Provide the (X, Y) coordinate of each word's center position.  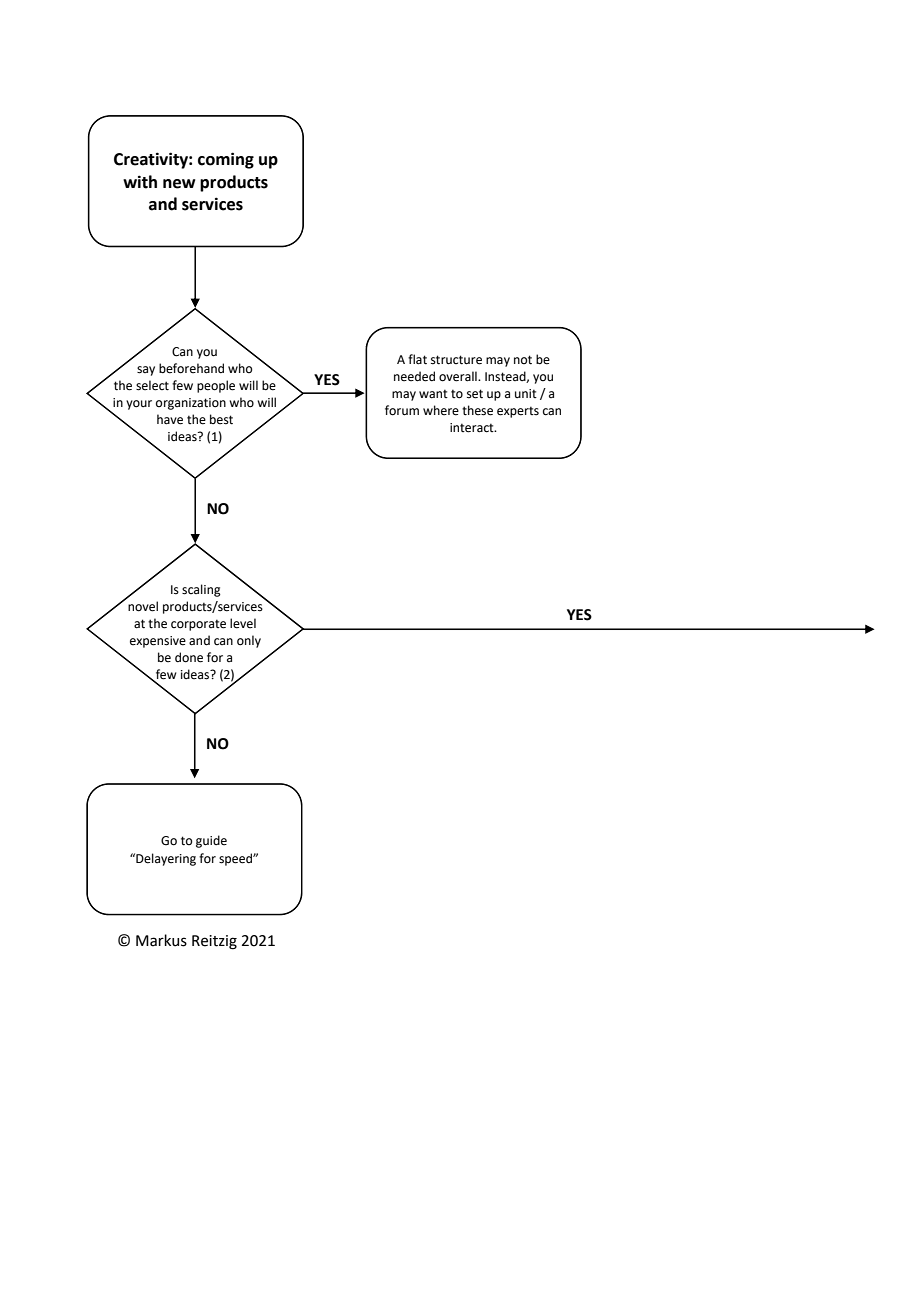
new (179, 184)
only (249, 641)
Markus (161, 940)
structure (456, 360)
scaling (201, 590)
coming (226, 160)
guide (211, 841)
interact (473, 428)
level (243, 623)
